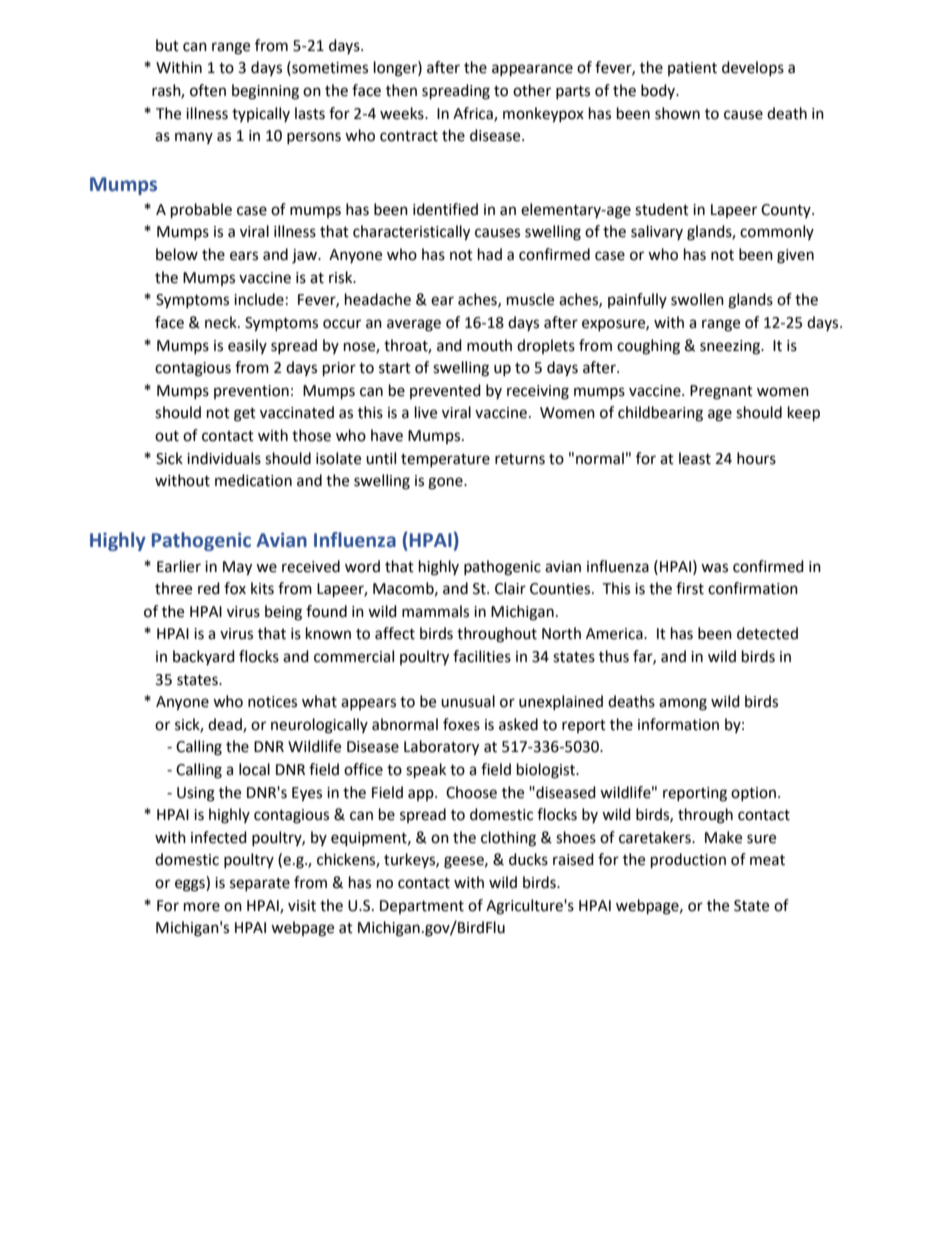  What do you see at coordinates (489, 345) in the screenshot?
I see `mouth` at bounding box center [489, 345].
